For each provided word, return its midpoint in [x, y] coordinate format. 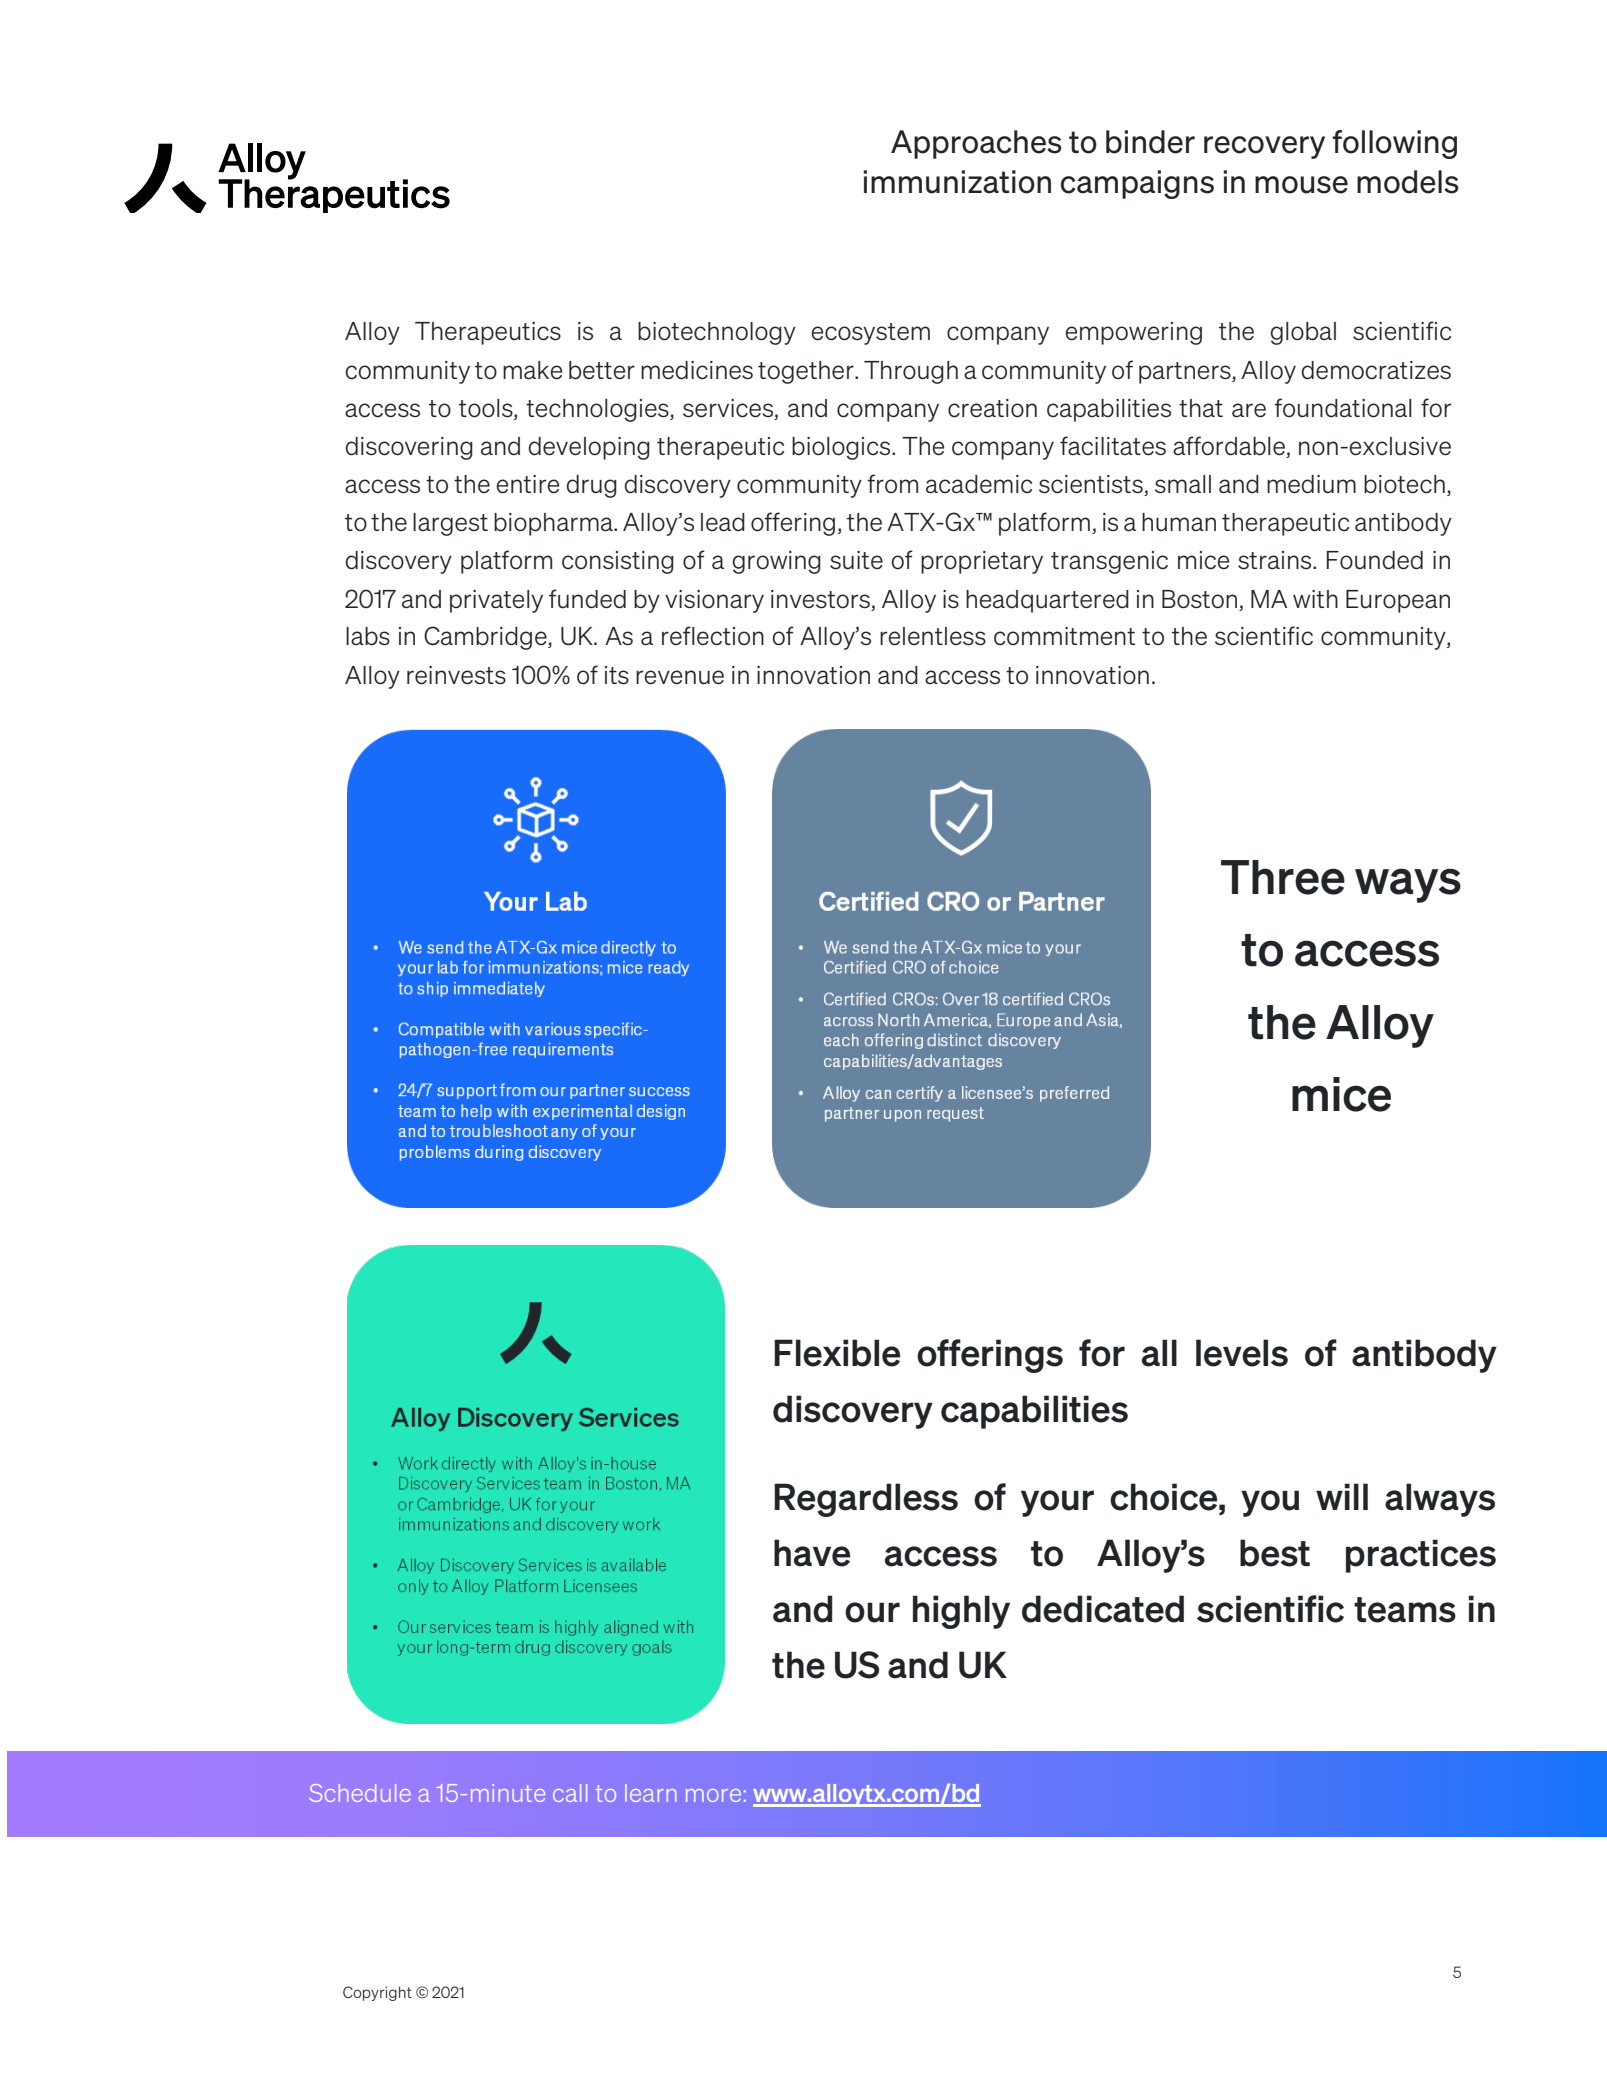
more [713, 1795]
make [532, 370]
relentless [933, 636]
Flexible [837, 1353]
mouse [1301, 185]
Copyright [377, 1993]
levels [1242, 1353]
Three [1283, 877]
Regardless [866, 1500]
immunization [957, 182]
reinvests [456, 675]
